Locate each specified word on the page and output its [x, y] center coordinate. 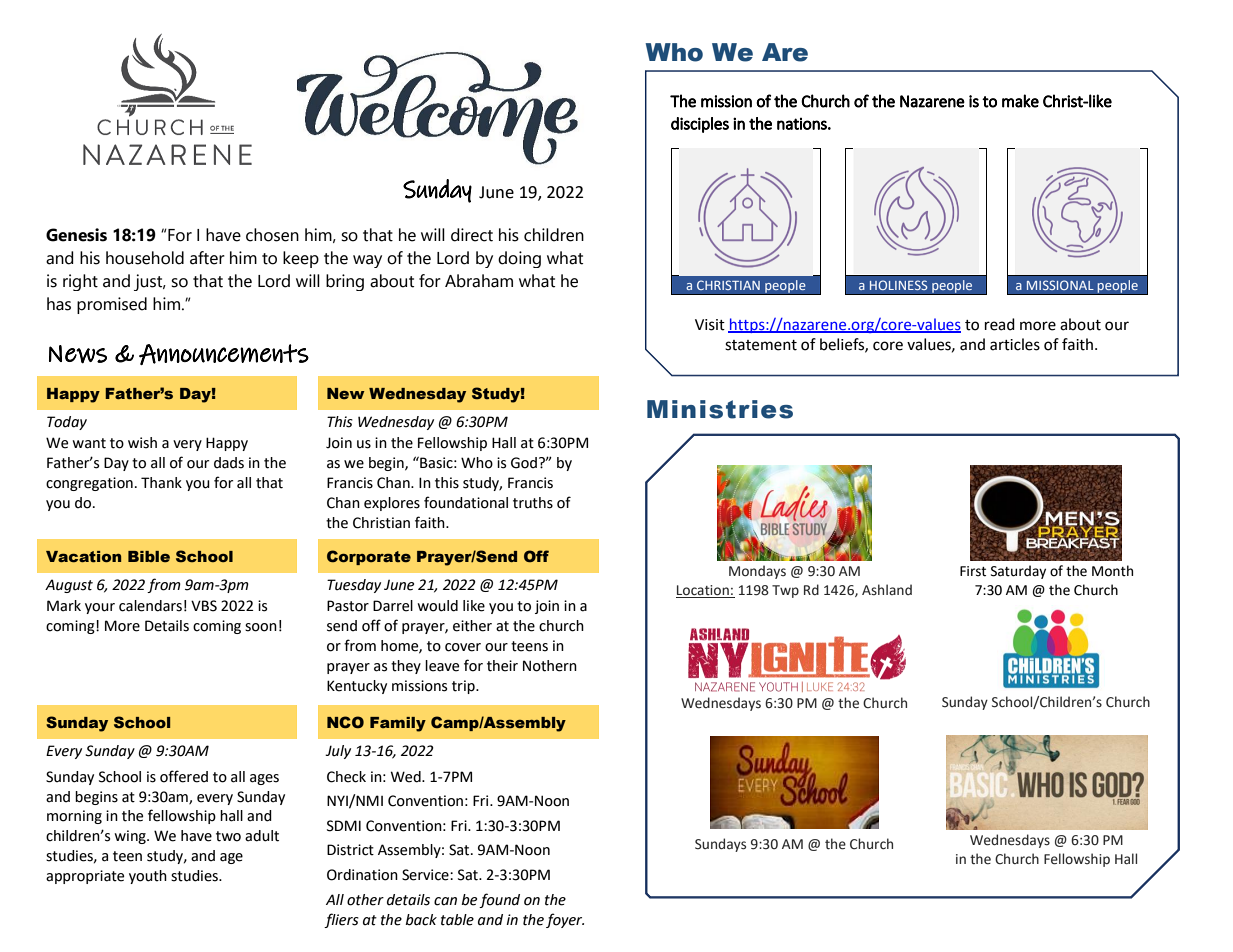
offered [184, 776]
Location [703, 591]
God [524, 463]
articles [1015, 344]
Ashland [887, 590]
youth [148, 877]
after [207, 258]
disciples [700, 125]
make [1020, 101]
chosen [272, 235]
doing [519, 259]
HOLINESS [899, 285]
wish [142, 443]
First [973, 571]
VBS [204, 606]
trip [464, 687]
